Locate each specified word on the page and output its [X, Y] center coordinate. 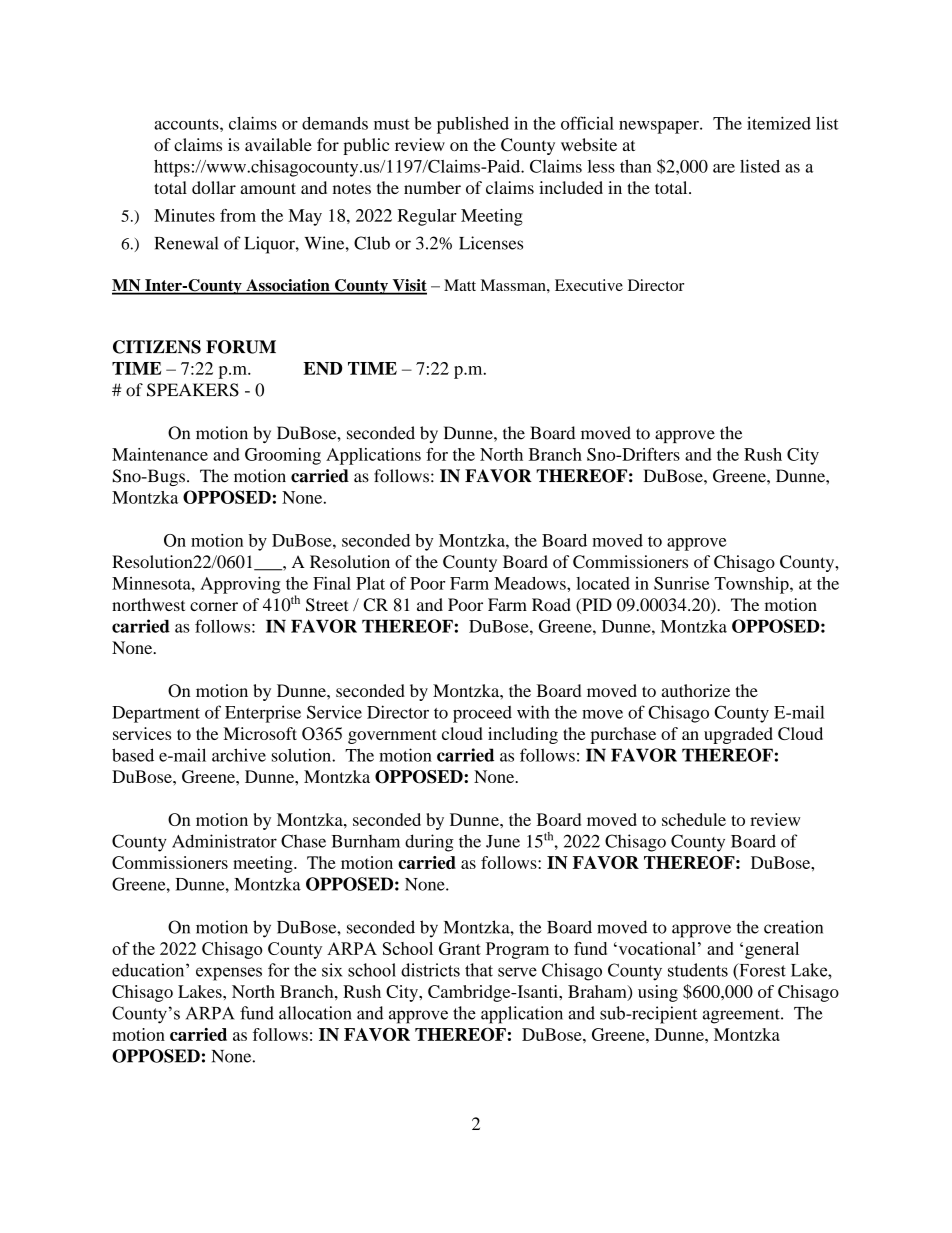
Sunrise [682, 583]
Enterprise [263, 714]
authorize [696, 690]
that [479, 970]
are [724, 168]
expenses [229, 974]
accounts [187, 124]
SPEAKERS [193, 390]
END [323, 368]
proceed [482, 714]
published [473, 125]
